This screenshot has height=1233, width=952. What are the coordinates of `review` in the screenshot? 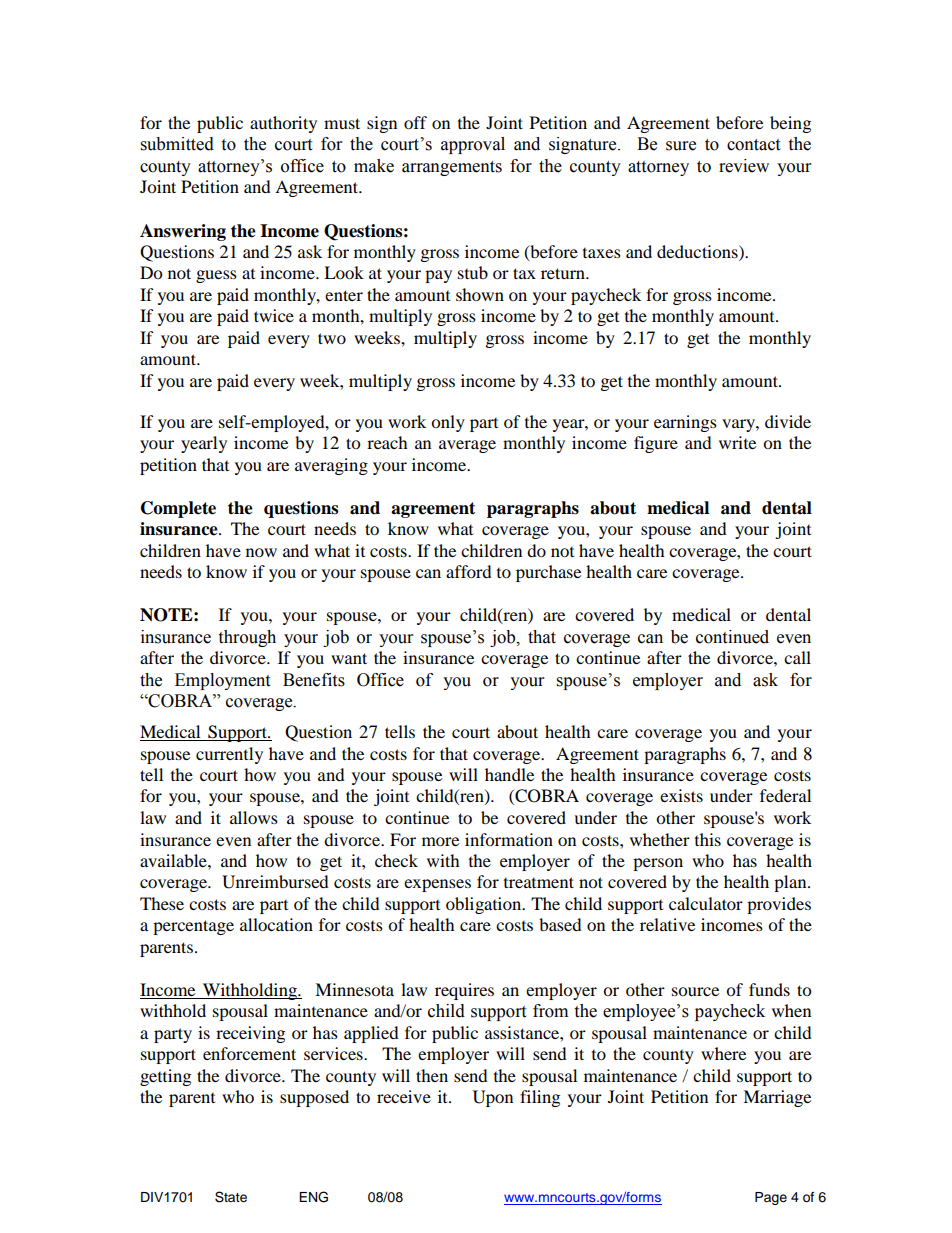 It's located at (744, 166).
